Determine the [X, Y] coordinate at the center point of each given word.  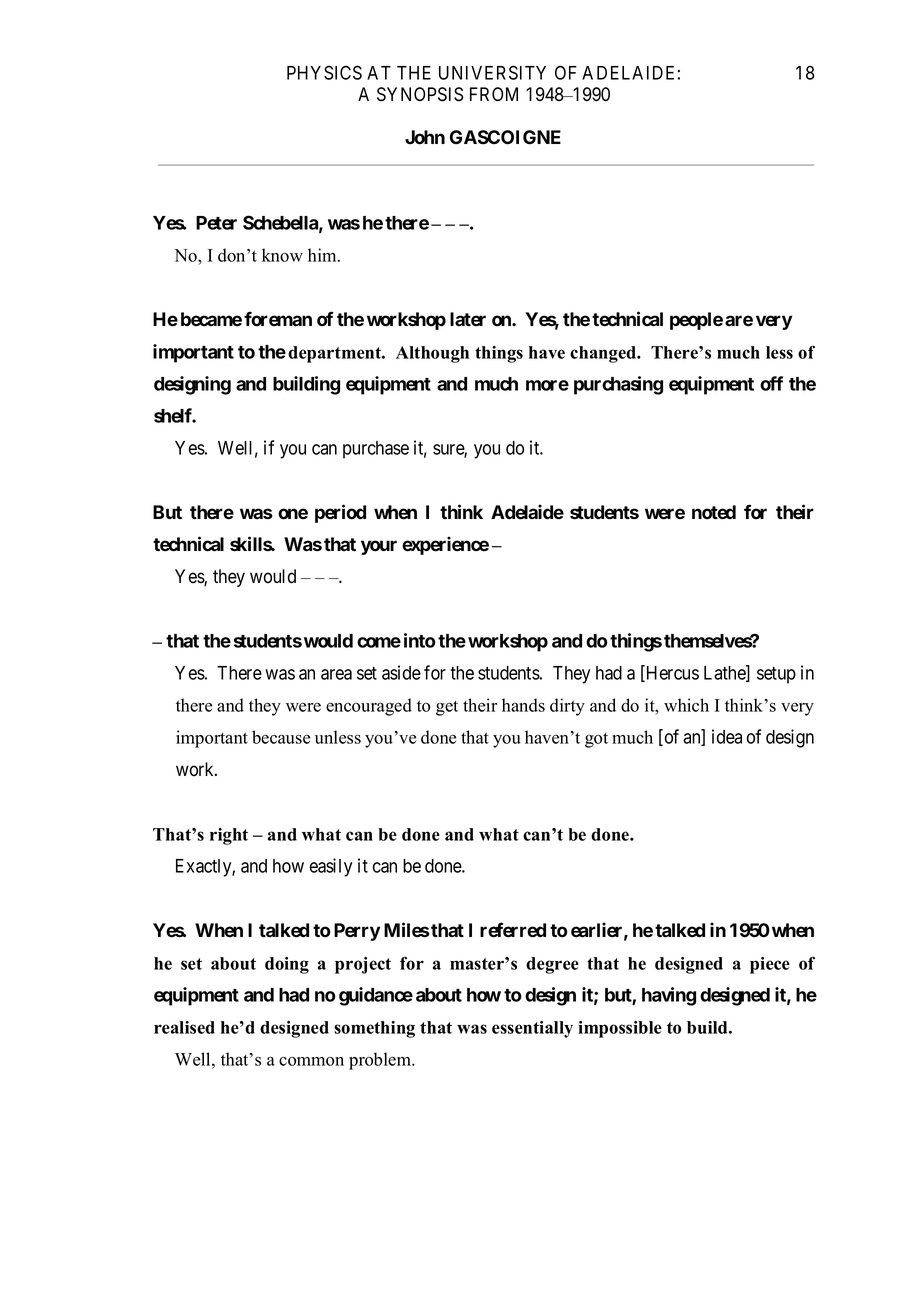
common [311, 1061]
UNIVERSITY [492, 72]
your [379, 547]
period [340, 513]
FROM [494, 94]
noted [714, 512]
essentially [532, 1029]
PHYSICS [324, 72]
